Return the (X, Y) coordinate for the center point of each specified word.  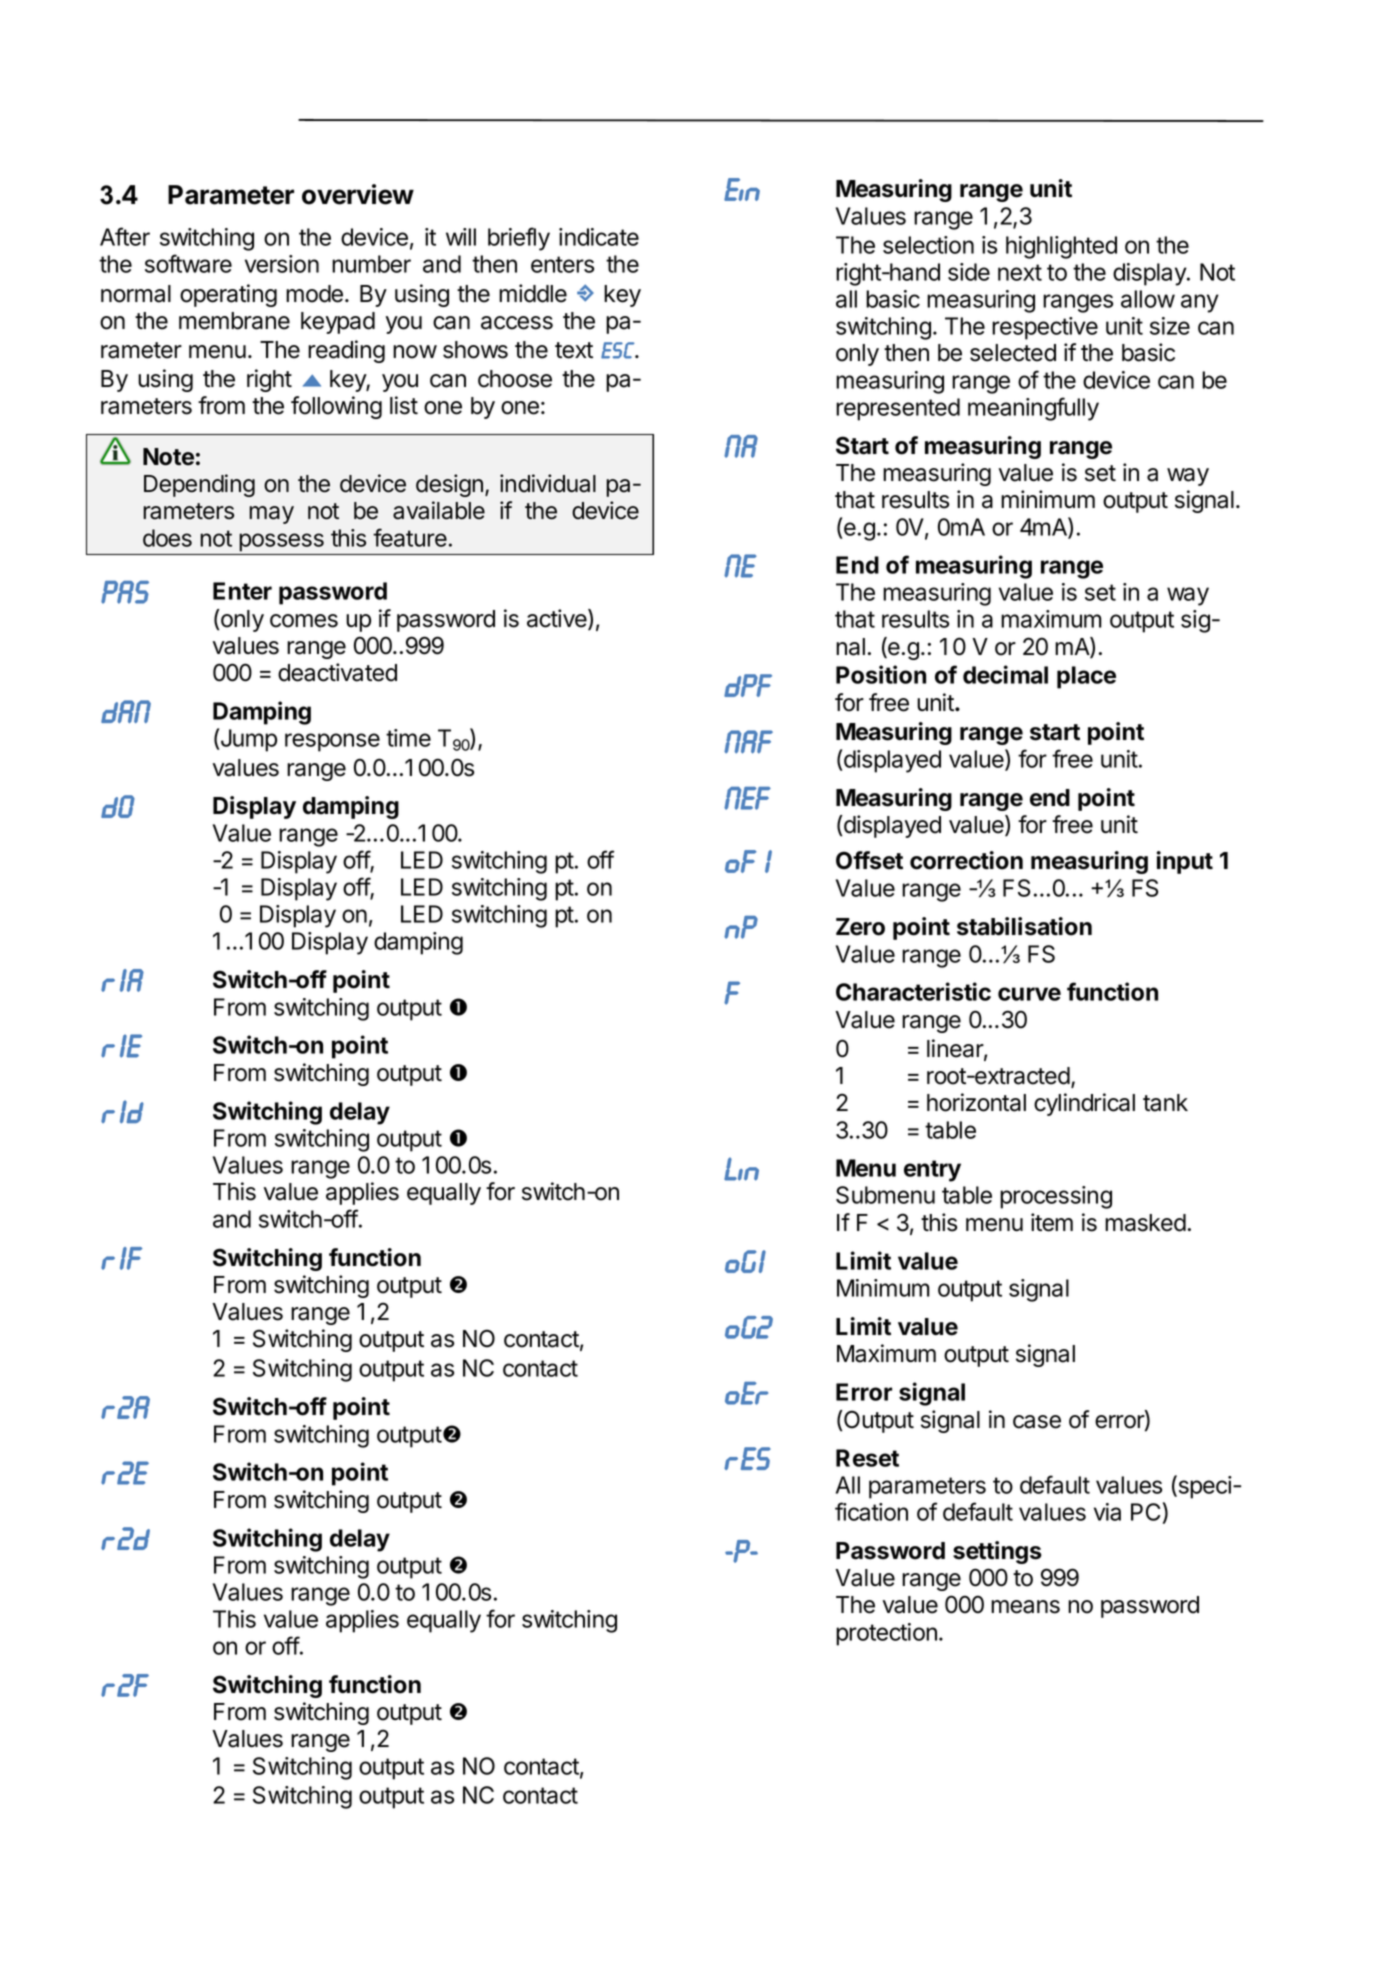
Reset (867, 1458)
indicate (599, 237)
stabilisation (1024, 926)
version (282, 264)
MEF (747, 798)
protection (886, 1634)
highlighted (1061, 247)
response (332, 742)
